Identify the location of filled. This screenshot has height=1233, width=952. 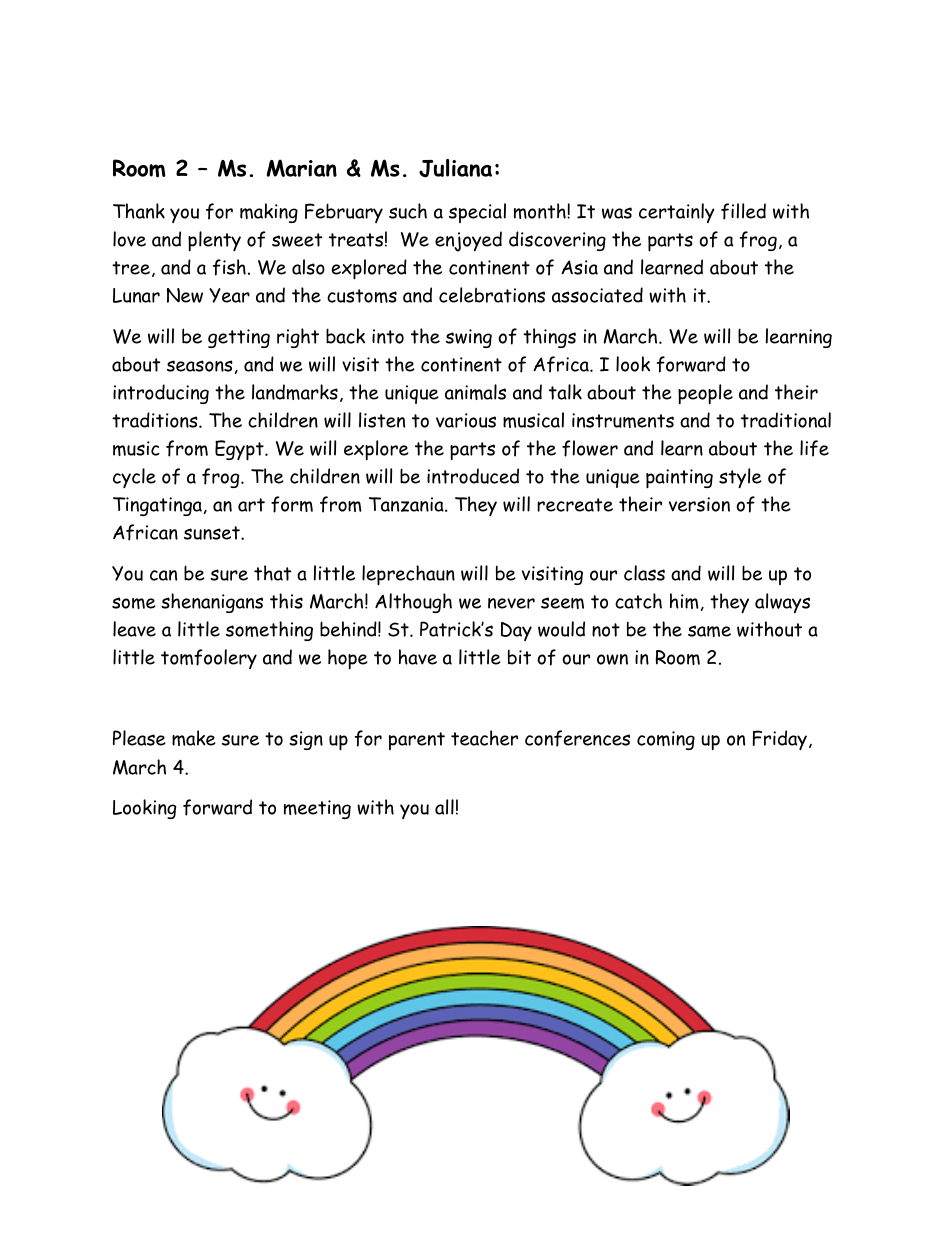
(743, 211).
